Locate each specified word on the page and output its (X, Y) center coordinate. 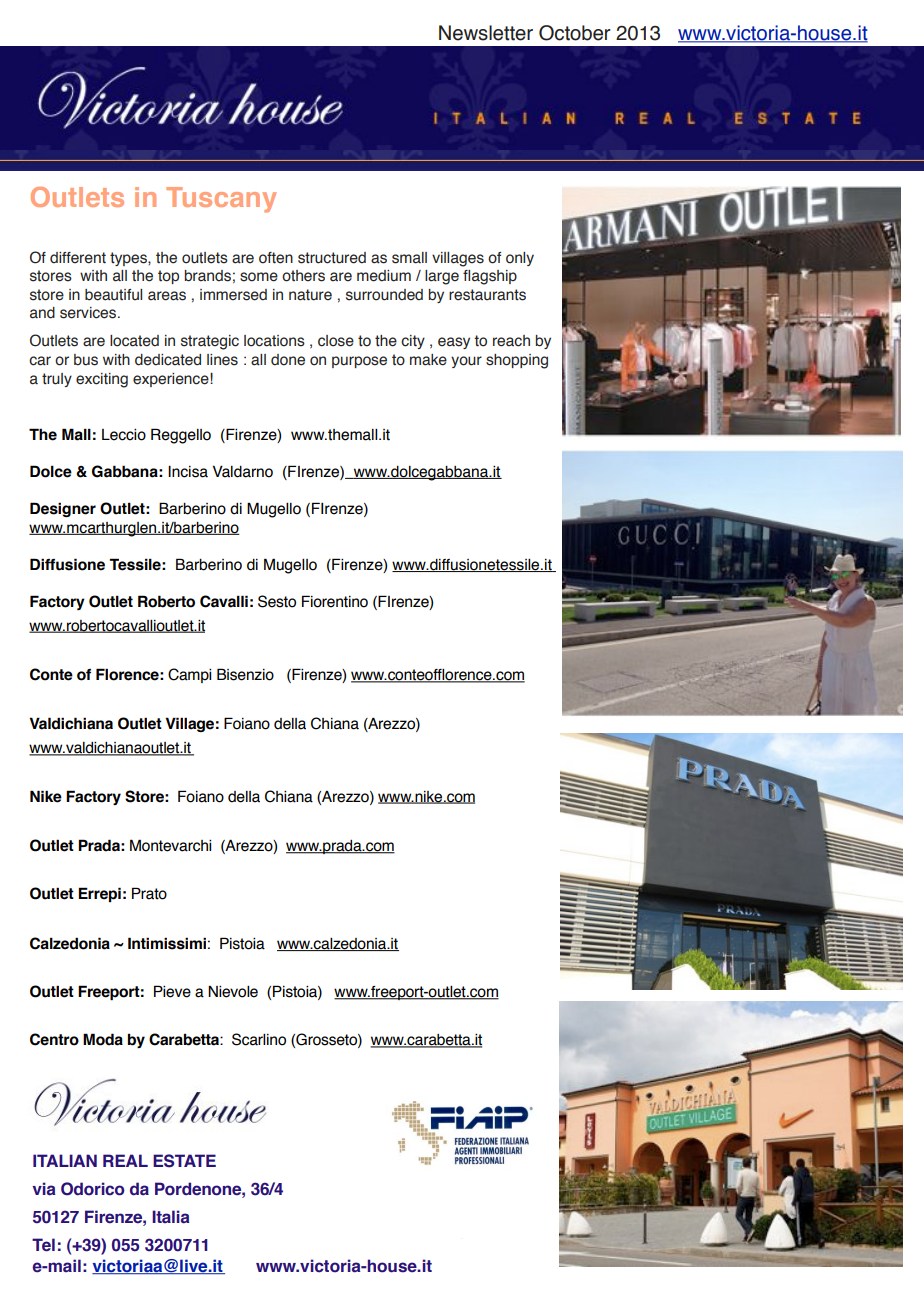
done (288, 360)
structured (332, 258)
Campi (189, 675)
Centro (54, 1039)
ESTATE (184, 1161)
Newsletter (486, 33)
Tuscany (221, 200)
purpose (359, 362)
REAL (125, 1160)
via (44, 1189)
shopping (517, 361)
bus (86, 360)
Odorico (93, 1189)
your (466, 362)
